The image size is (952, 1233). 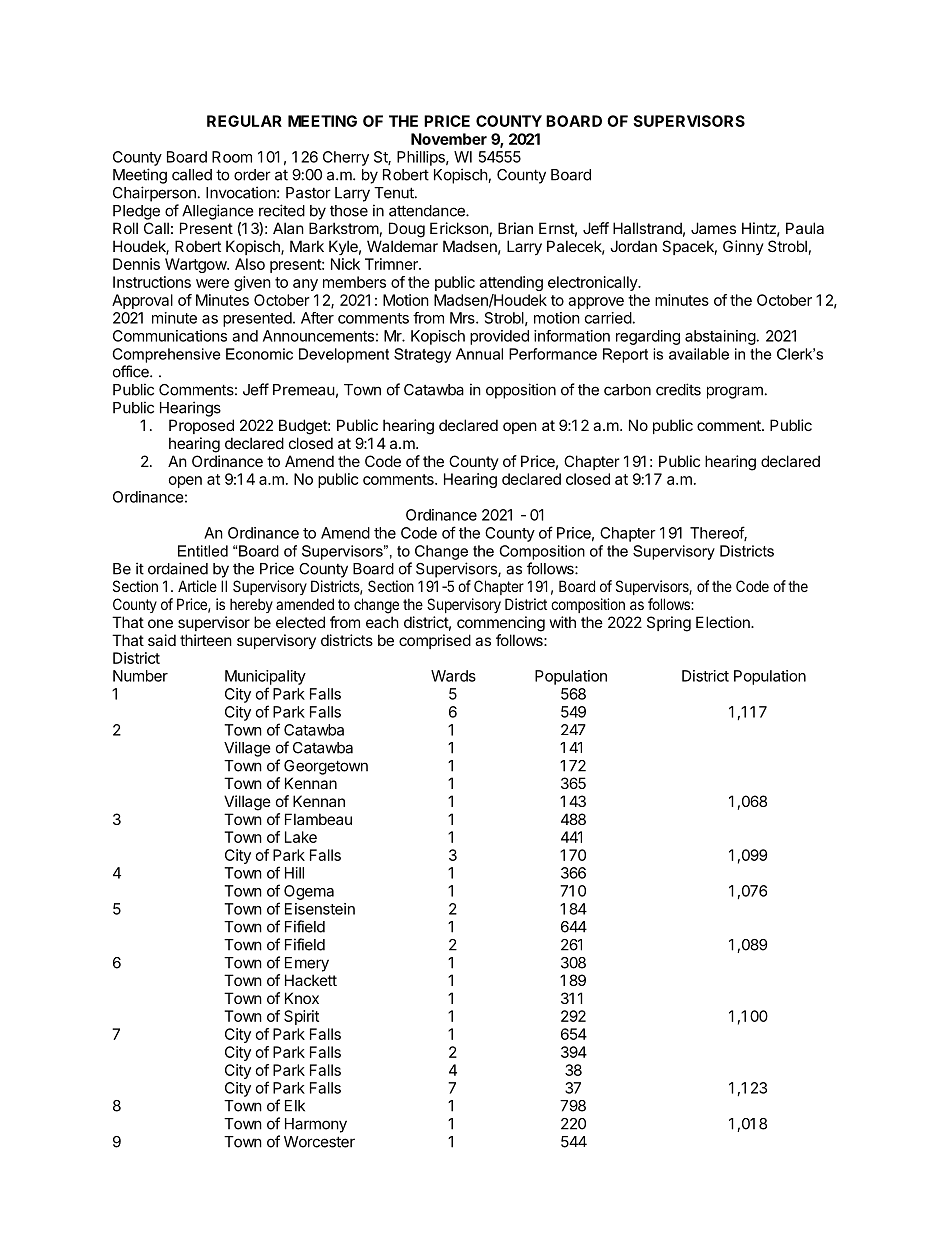 I want to click on November, so click(x=449, y=139).
